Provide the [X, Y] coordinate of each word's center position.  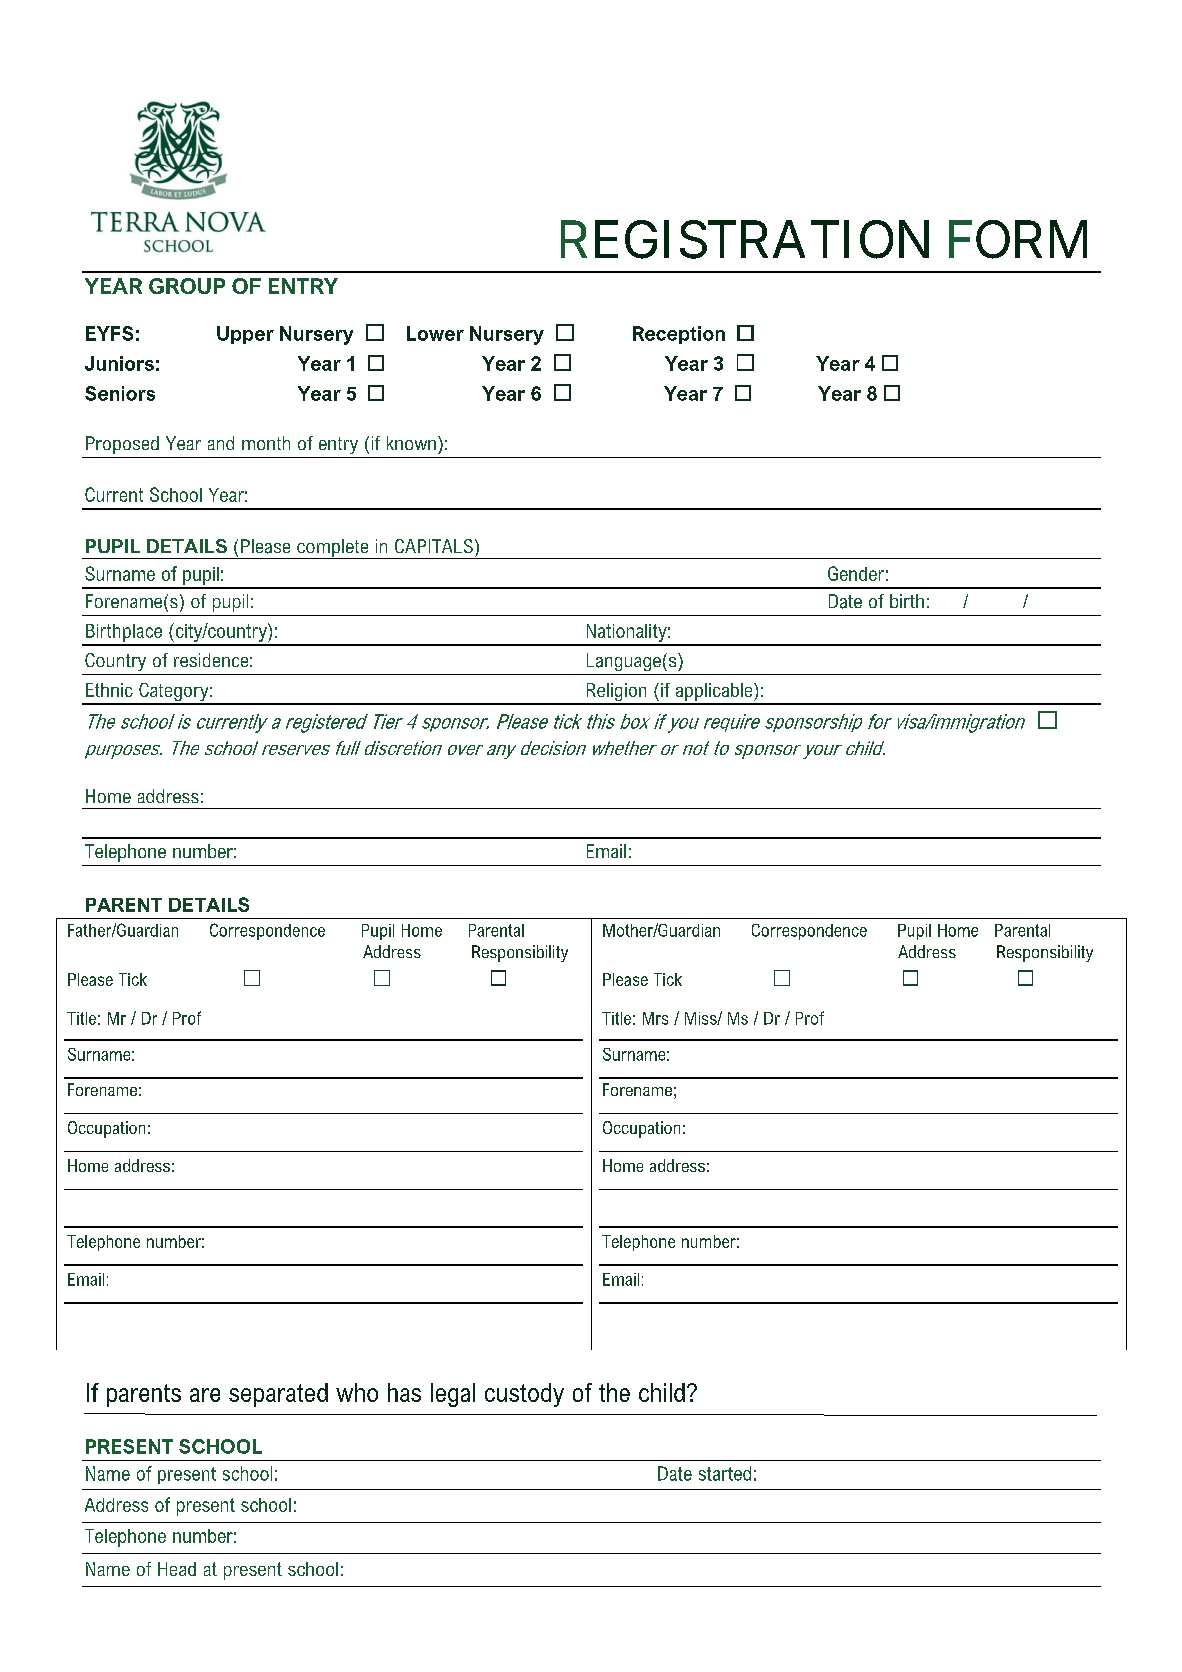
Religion [616, 693]
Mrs [655, 1018]
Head [177, 1569]
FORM [1018, 239]
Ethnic [109, 690]
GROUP [187, 286]
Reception [679, 335]
